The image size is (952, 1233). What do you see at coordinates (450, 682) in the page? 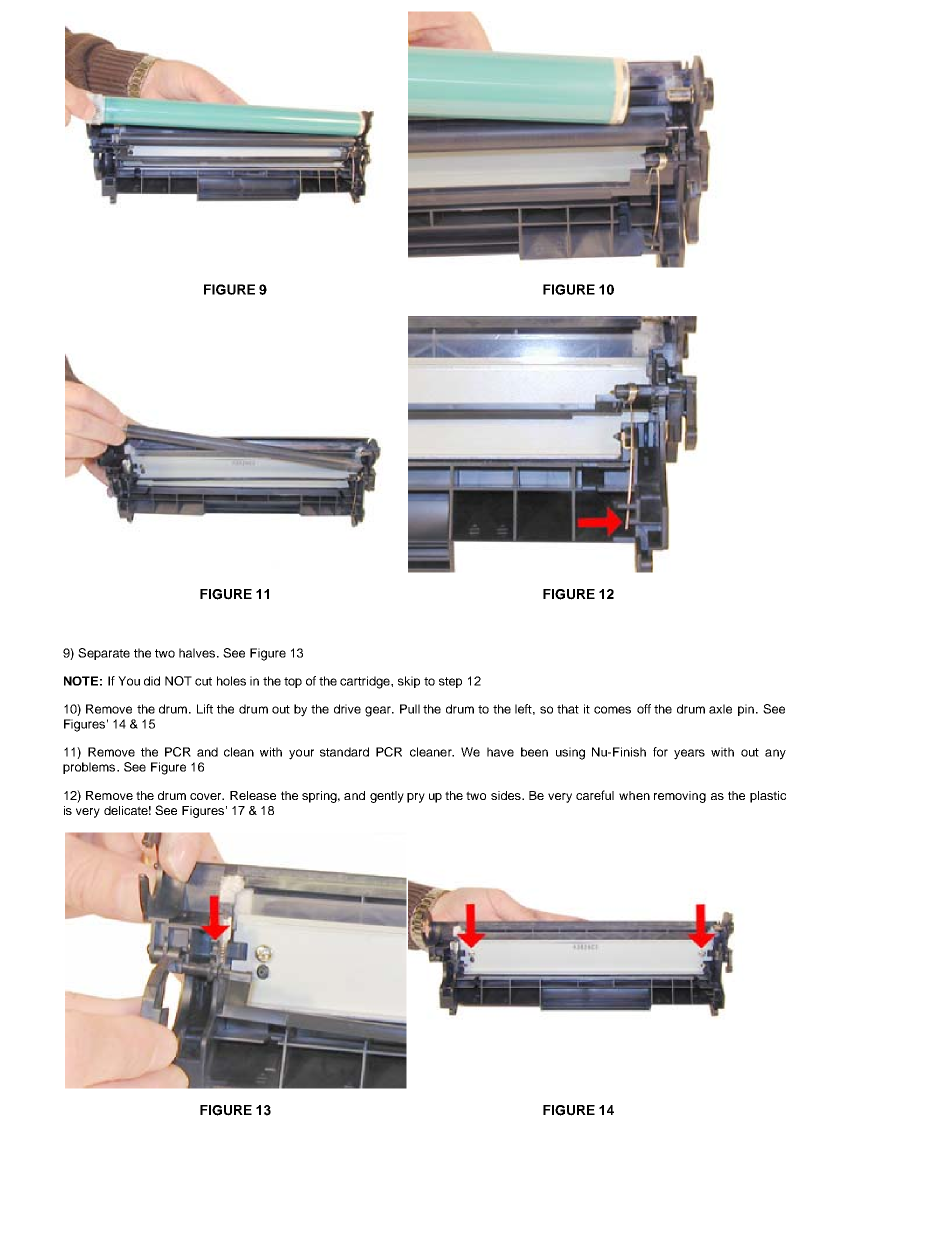
I see `step` at bounding box center [450, 682].
